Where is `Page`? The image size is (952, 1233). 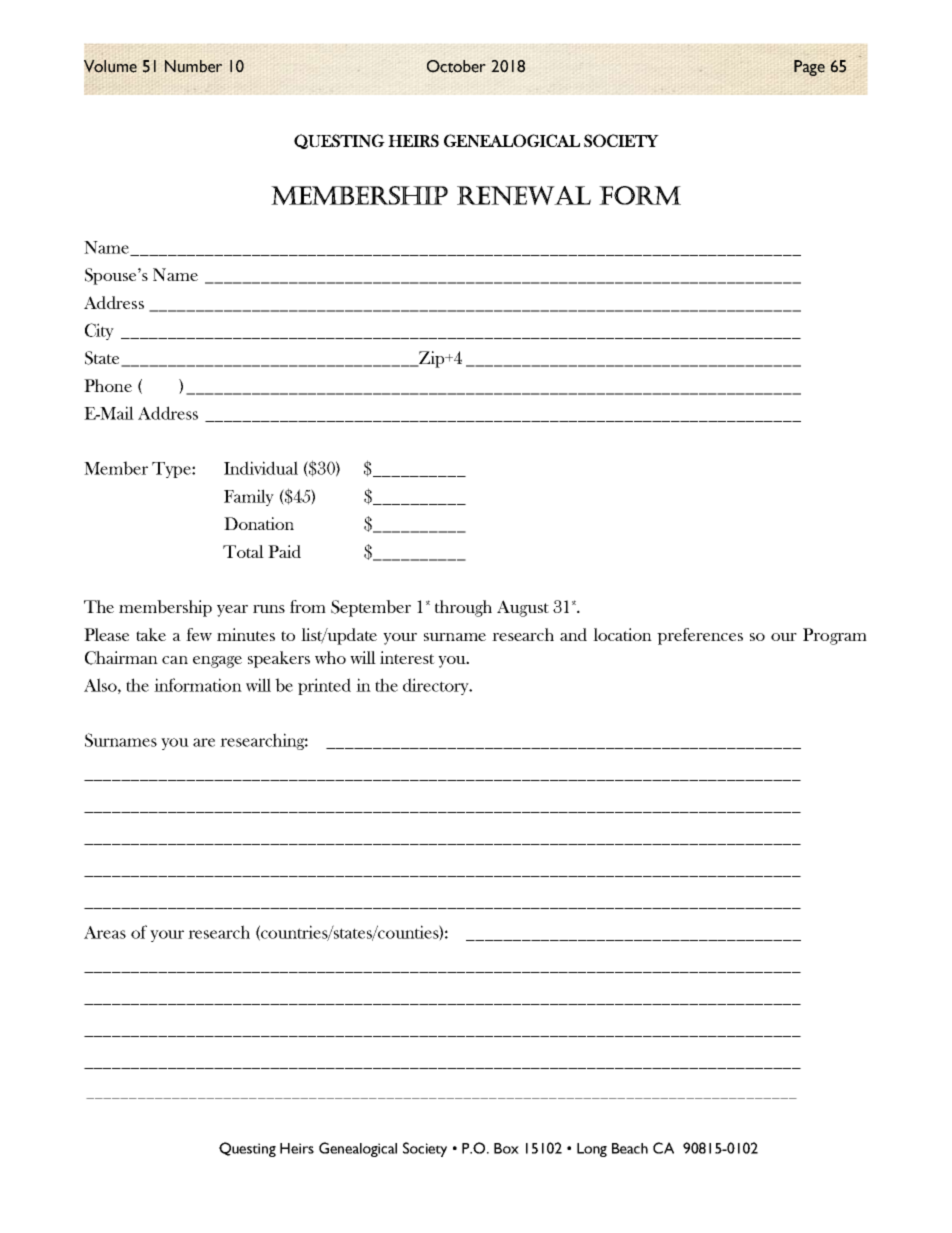 Page is located at coordinates (809, 68).
